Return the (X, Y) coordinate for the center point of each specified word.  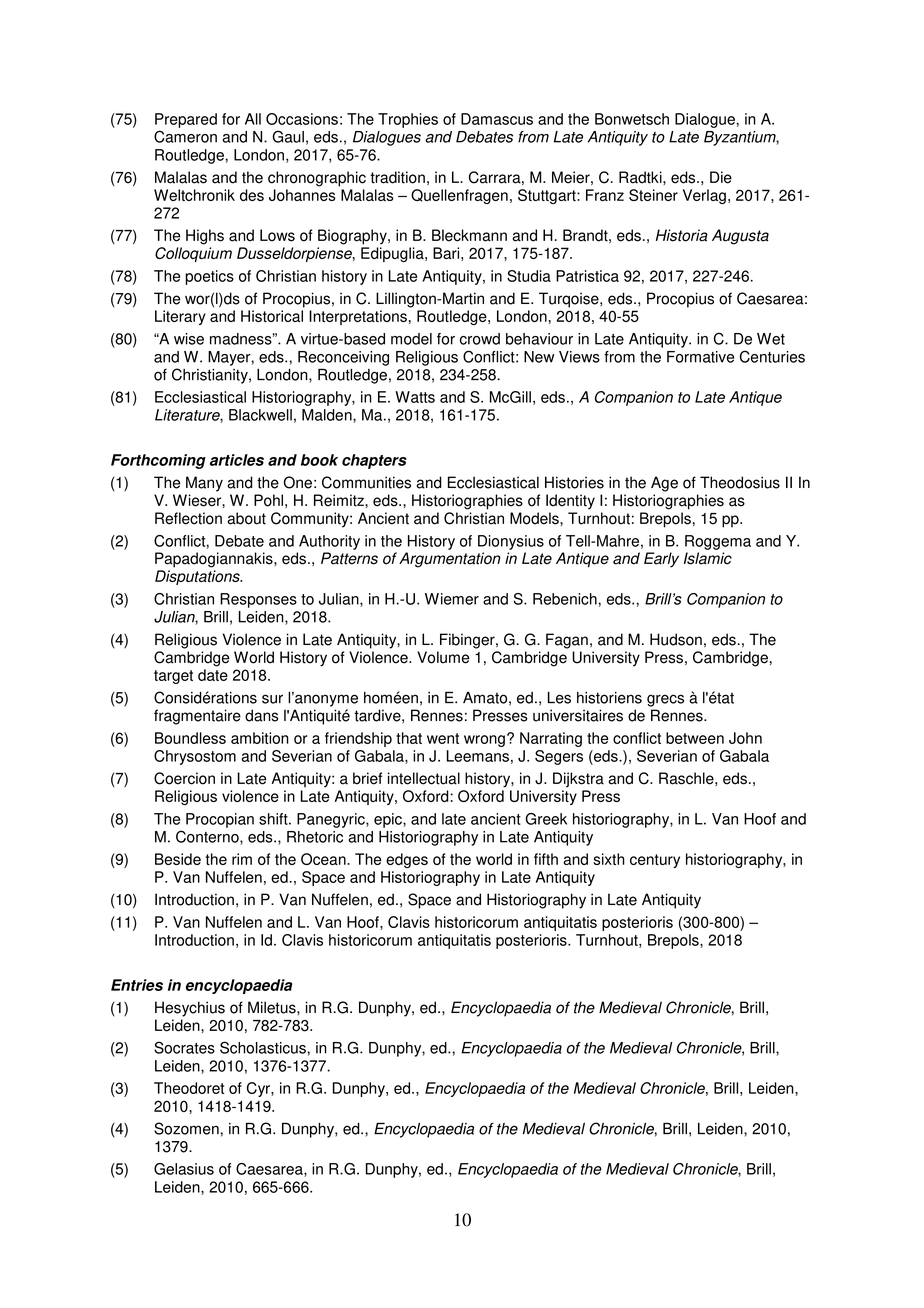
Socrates (184, 1047)
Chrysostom (195, 757)
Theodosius (740, 482)
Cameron (185, 136)
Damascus (497, 119)
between (695, 738)
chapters (374, 461)
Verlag (704, 196)
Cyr (259, 1089)
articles (237, 460)
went (443, 738)
